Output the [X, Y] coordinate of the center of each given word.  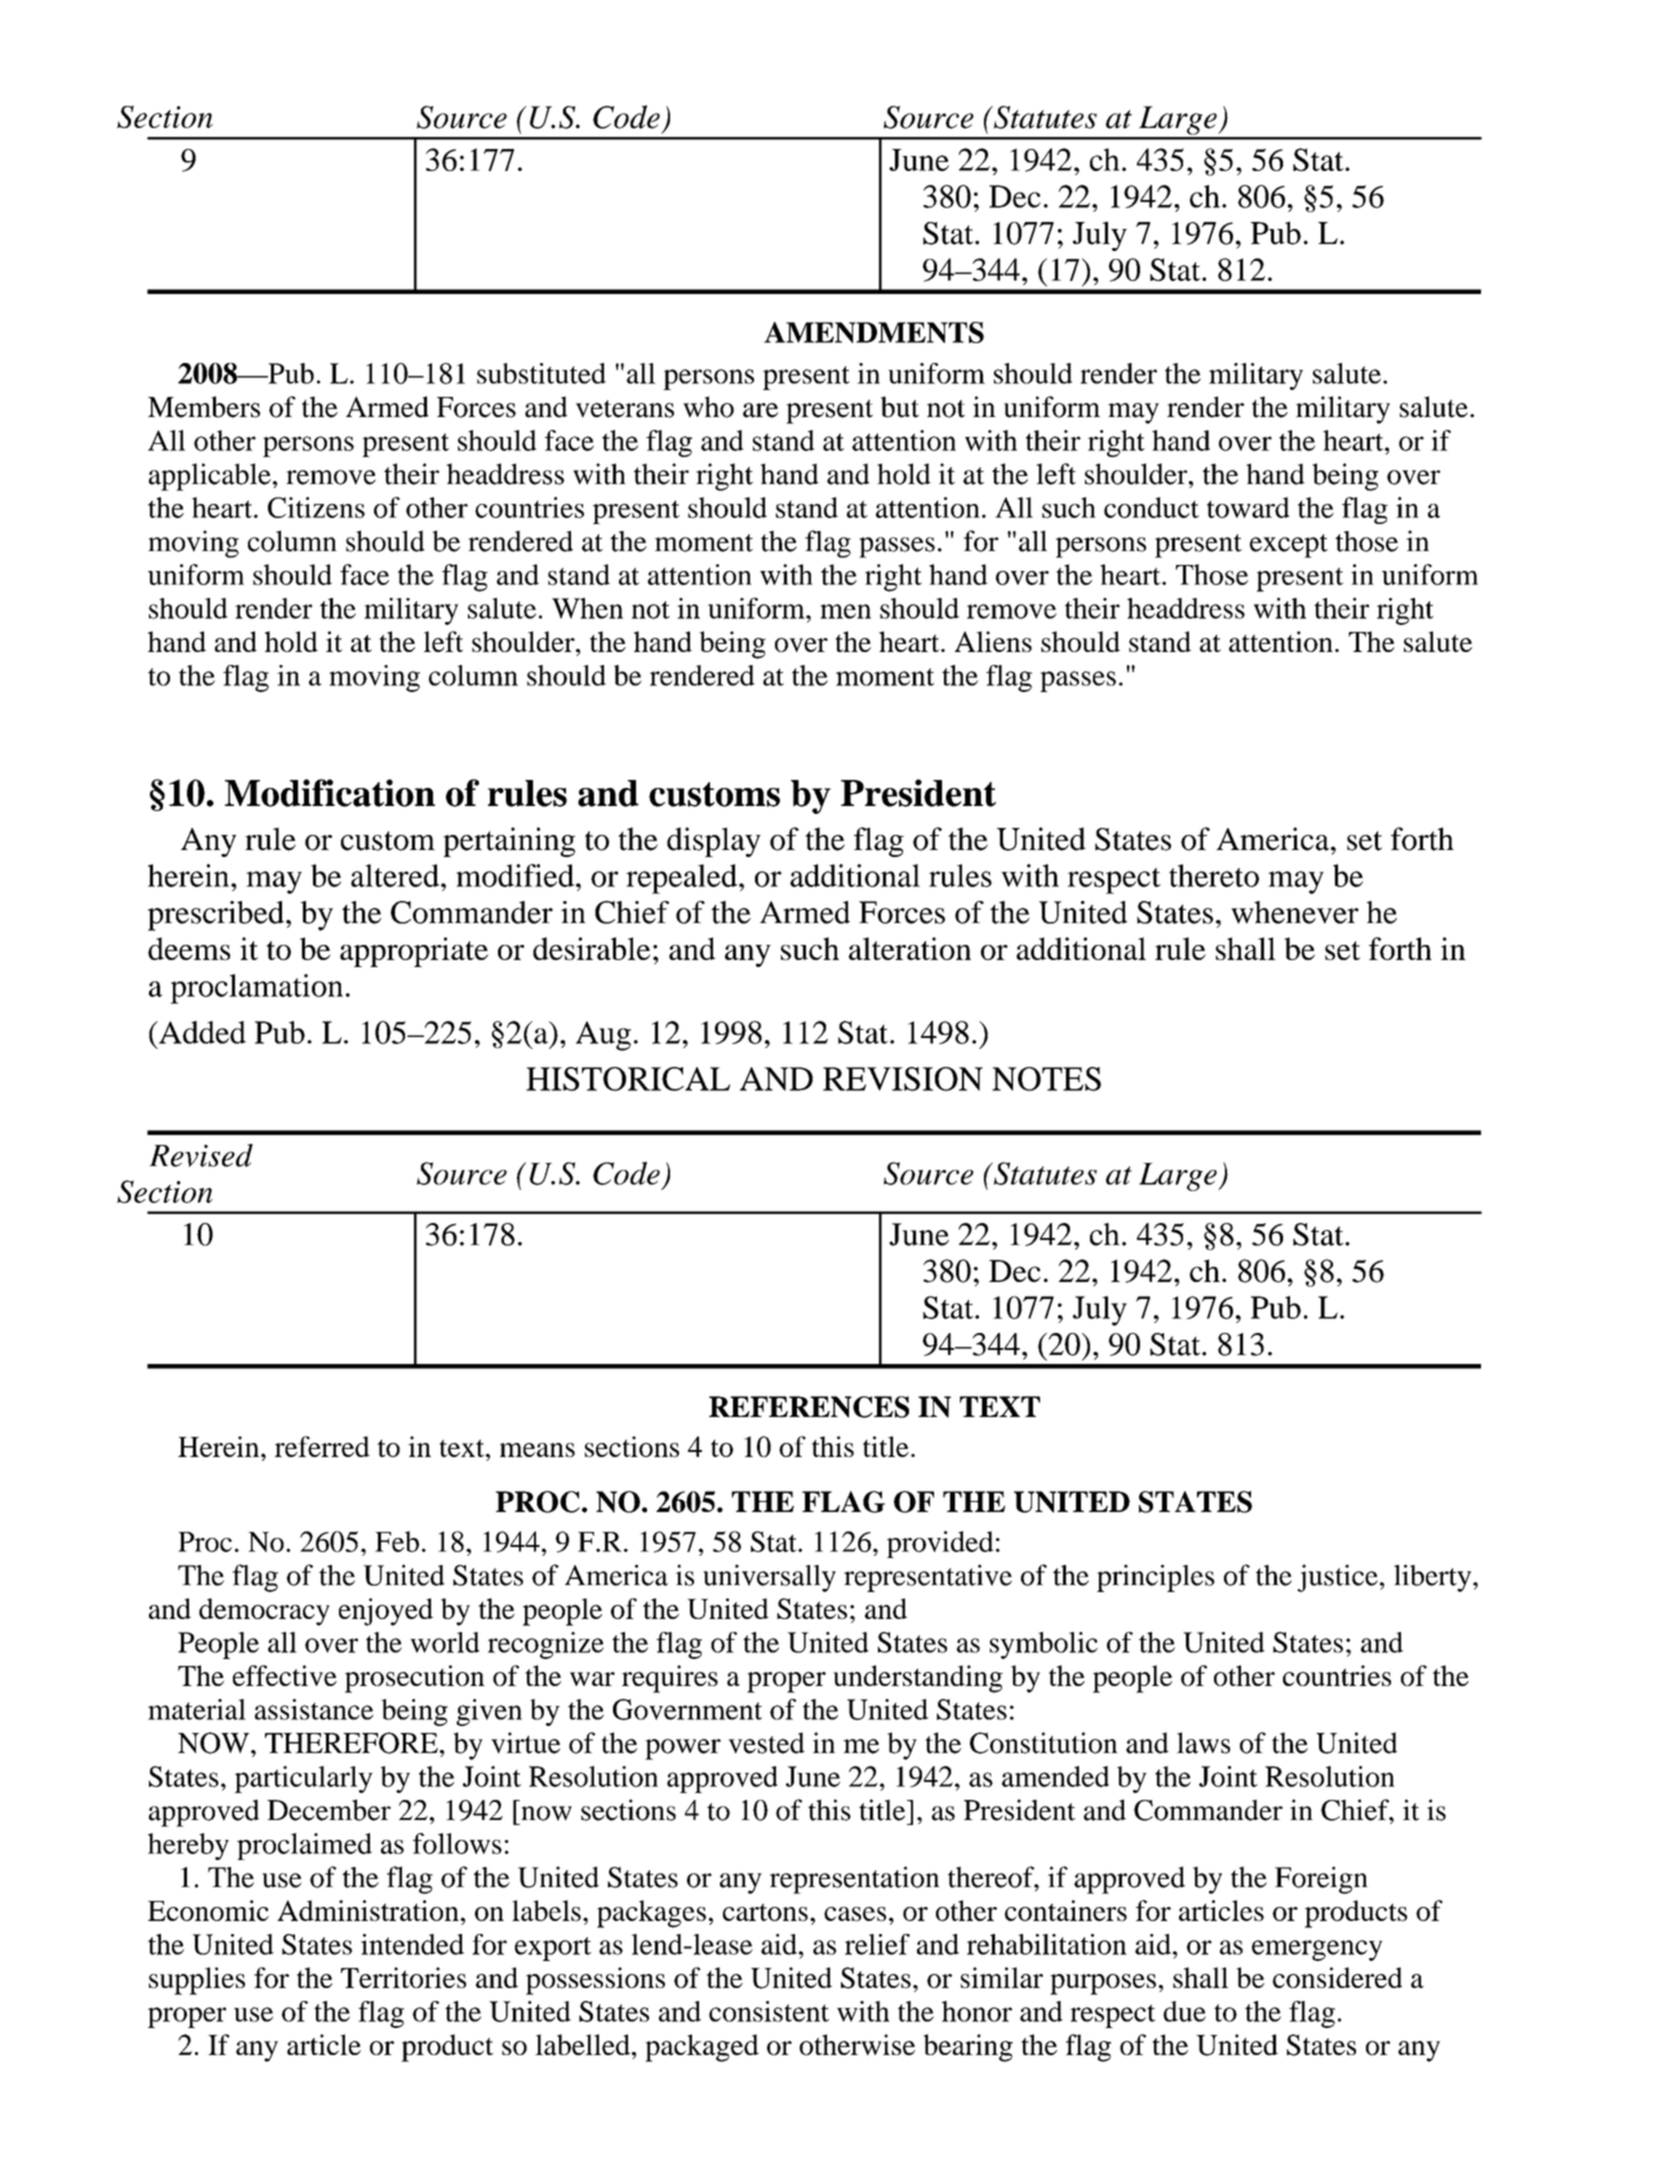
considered [1337, 1977]
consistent [769, 2011]
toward [1248, 507]
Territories [403, 1977]
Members [204, 407]
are [760, 410]
